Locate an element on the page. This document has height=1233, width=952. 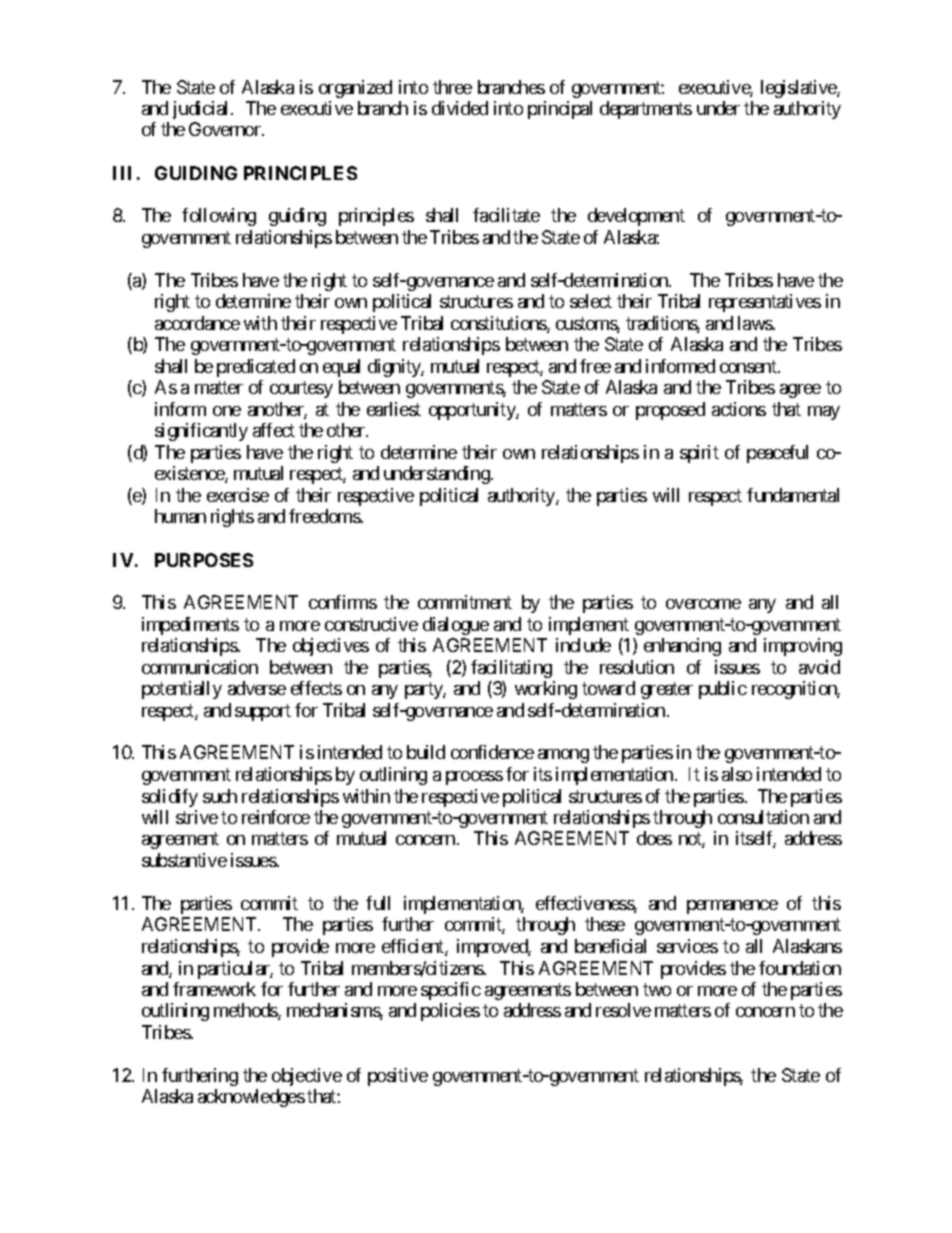
divided is located at coordinates (460, 108).
